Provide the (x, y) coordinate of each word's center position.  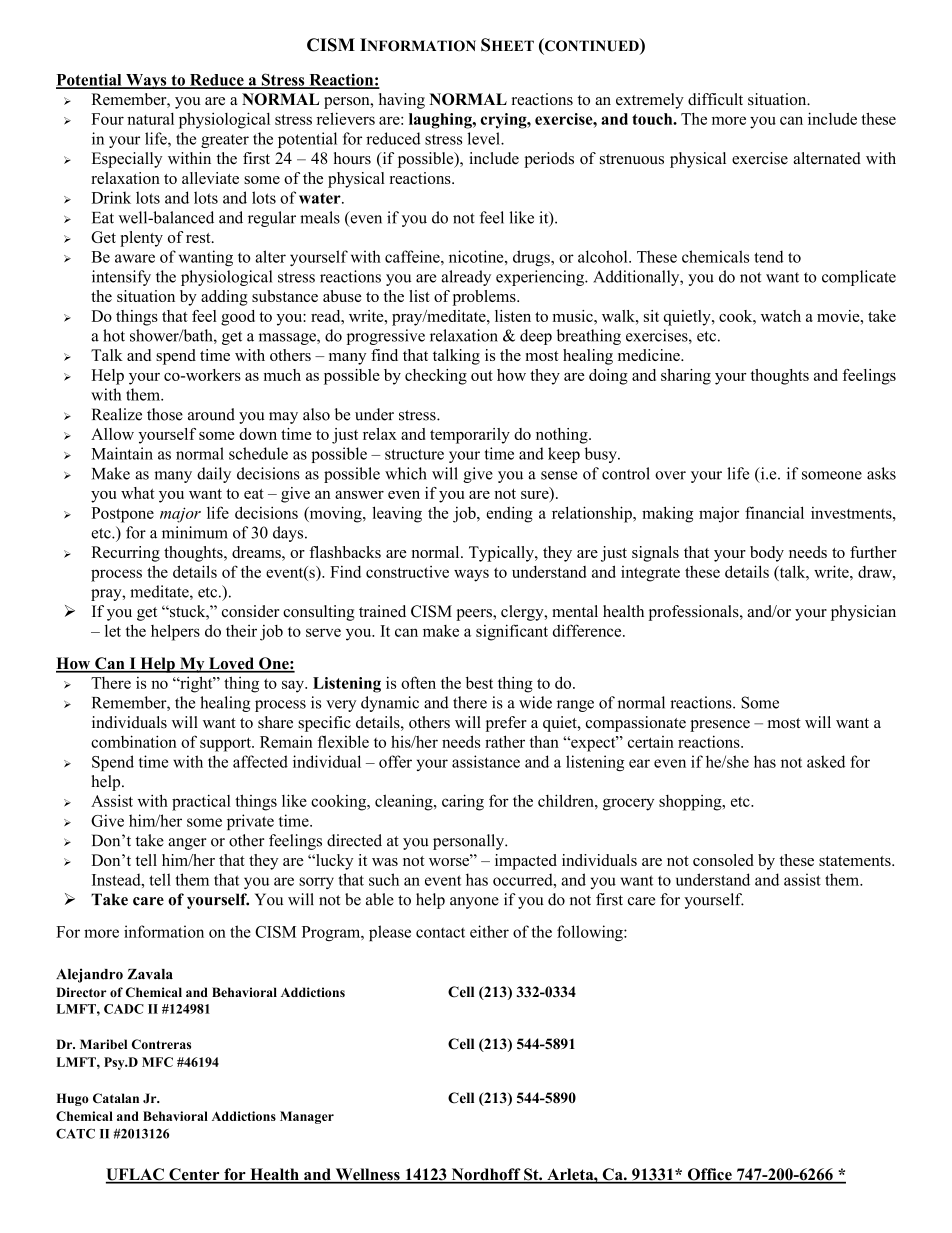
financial (774, 512)
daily (214, 475)
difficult (715, 99)
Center (194, 1175)
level (484, 138)
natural (150, 119)
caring (463, 802)
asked (826, 761)
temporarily (470, 436)
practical (201, 802)
